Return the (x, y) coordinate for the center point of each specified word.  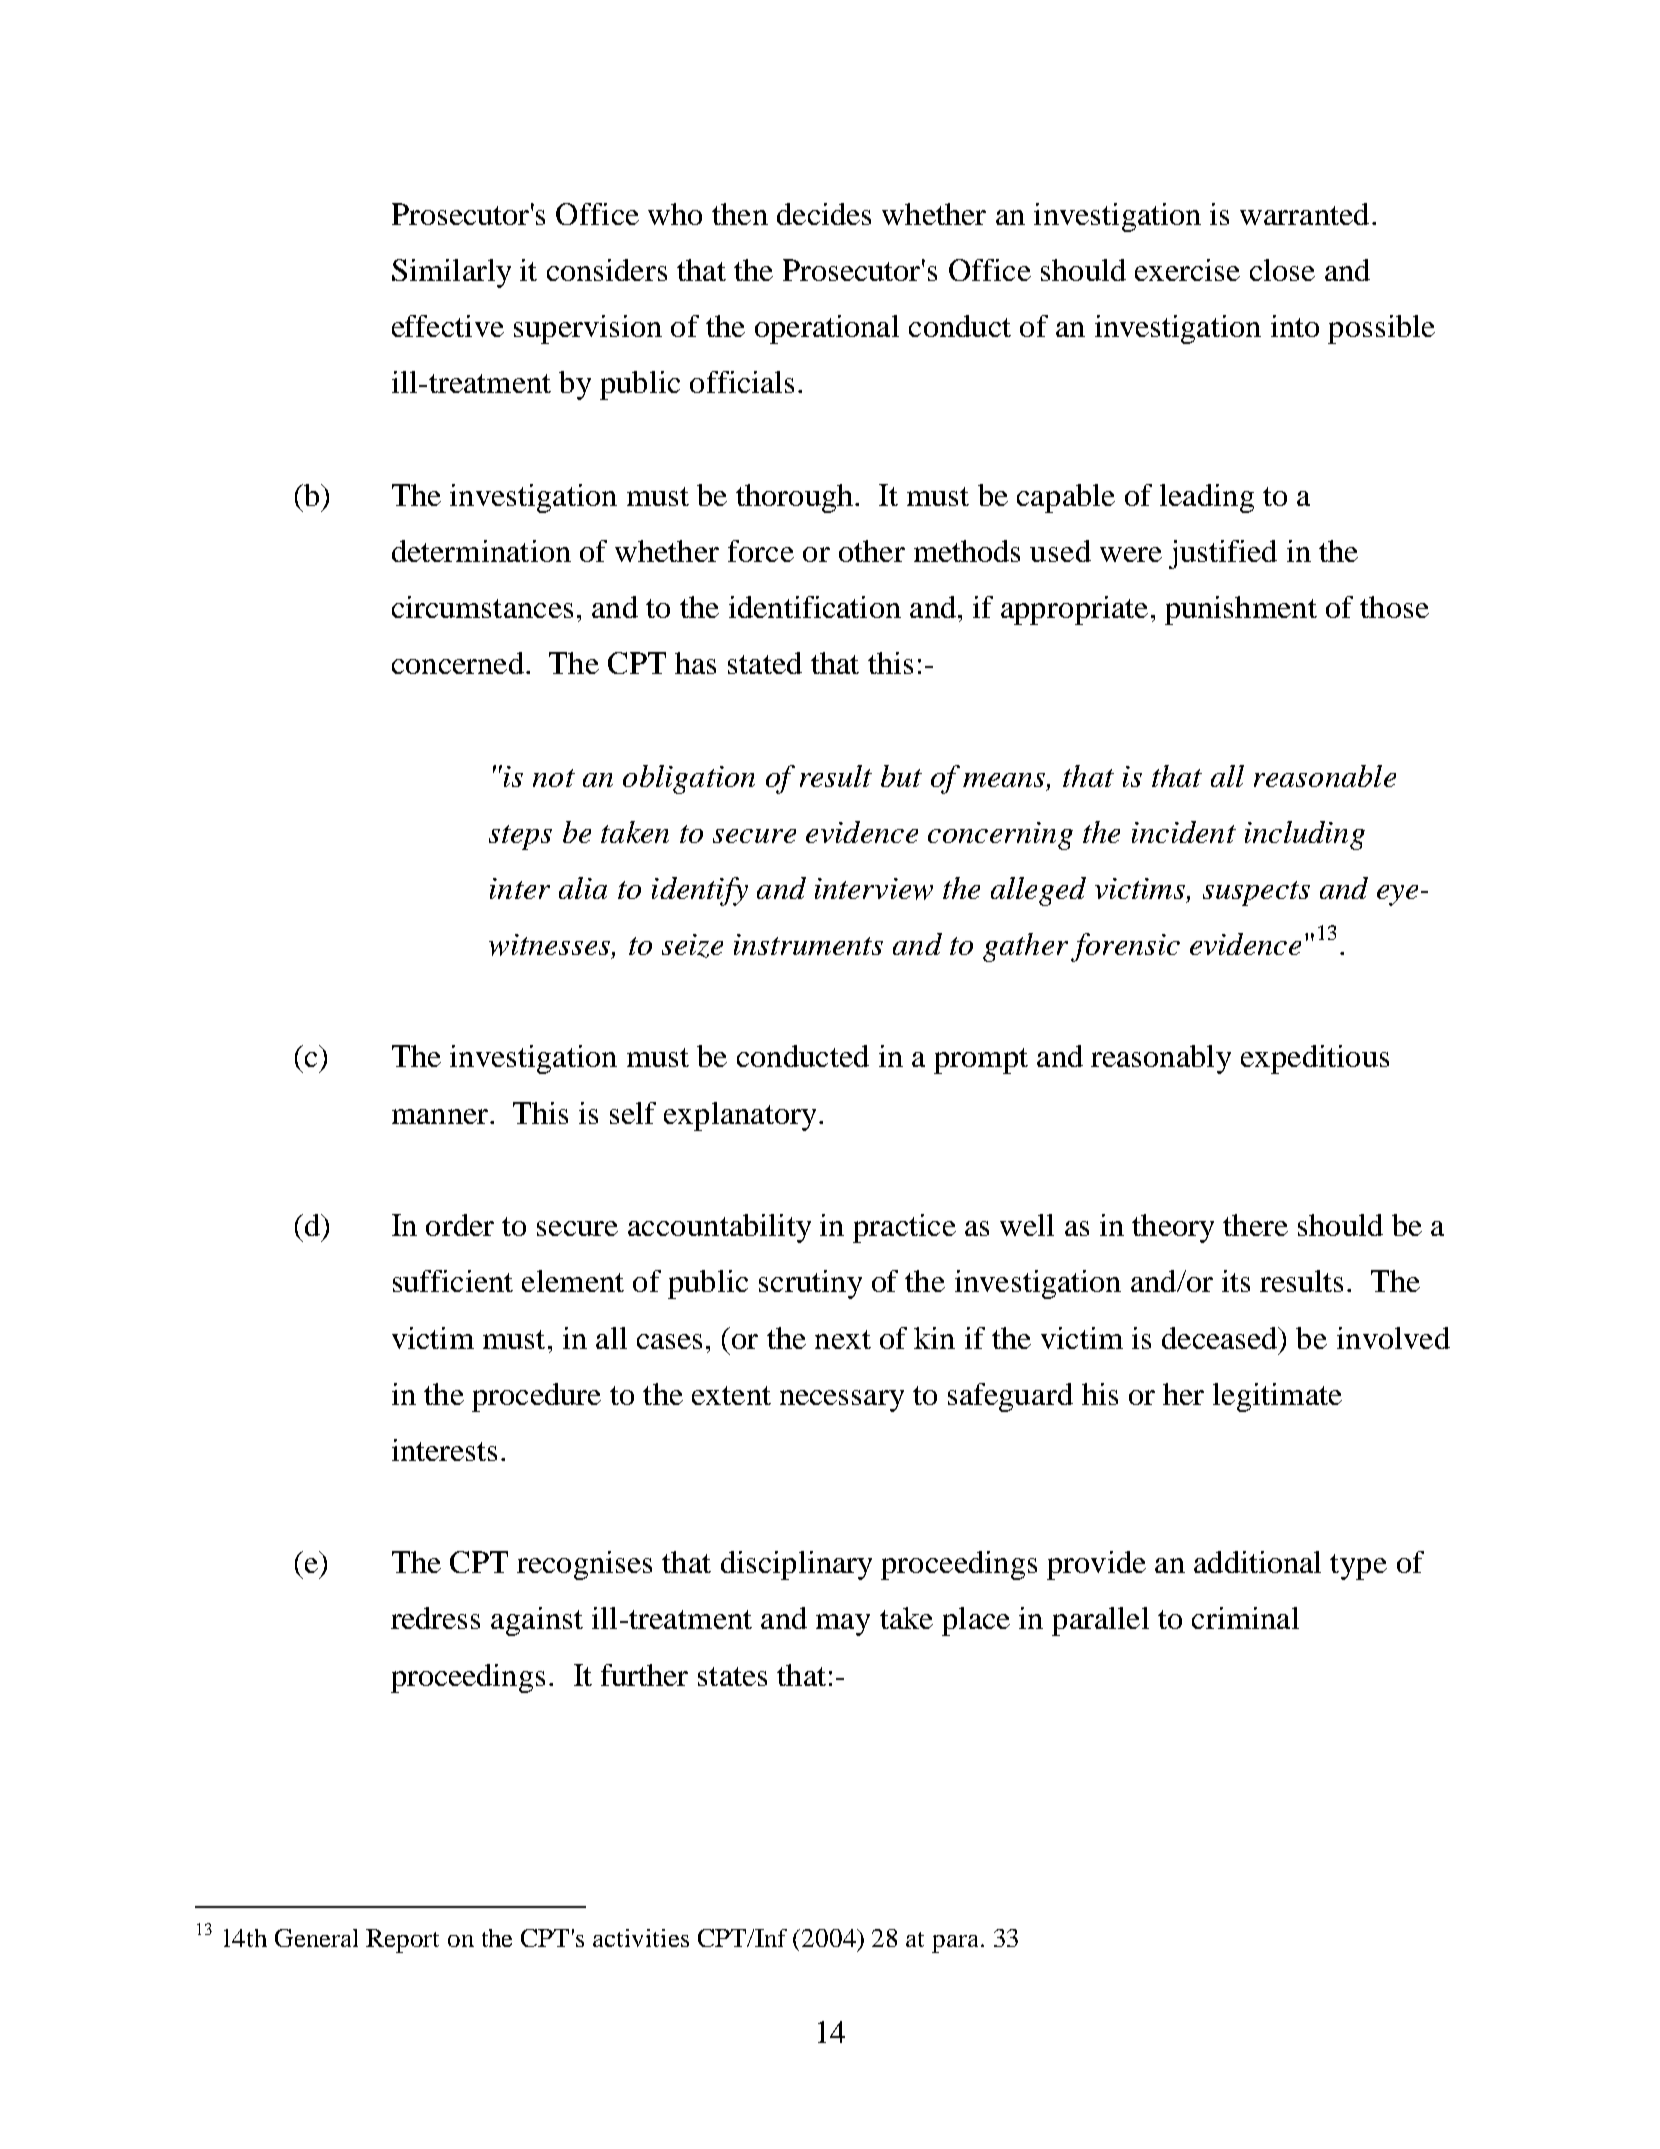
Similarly (451, 273)
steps (520, 837)
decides (824, 214)
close (1282, 270)
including (1305, 835)
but (901, 776)
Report (402, 1941)
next (843, 1339)
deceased (1221, 1338)
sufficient (453, 1281)
